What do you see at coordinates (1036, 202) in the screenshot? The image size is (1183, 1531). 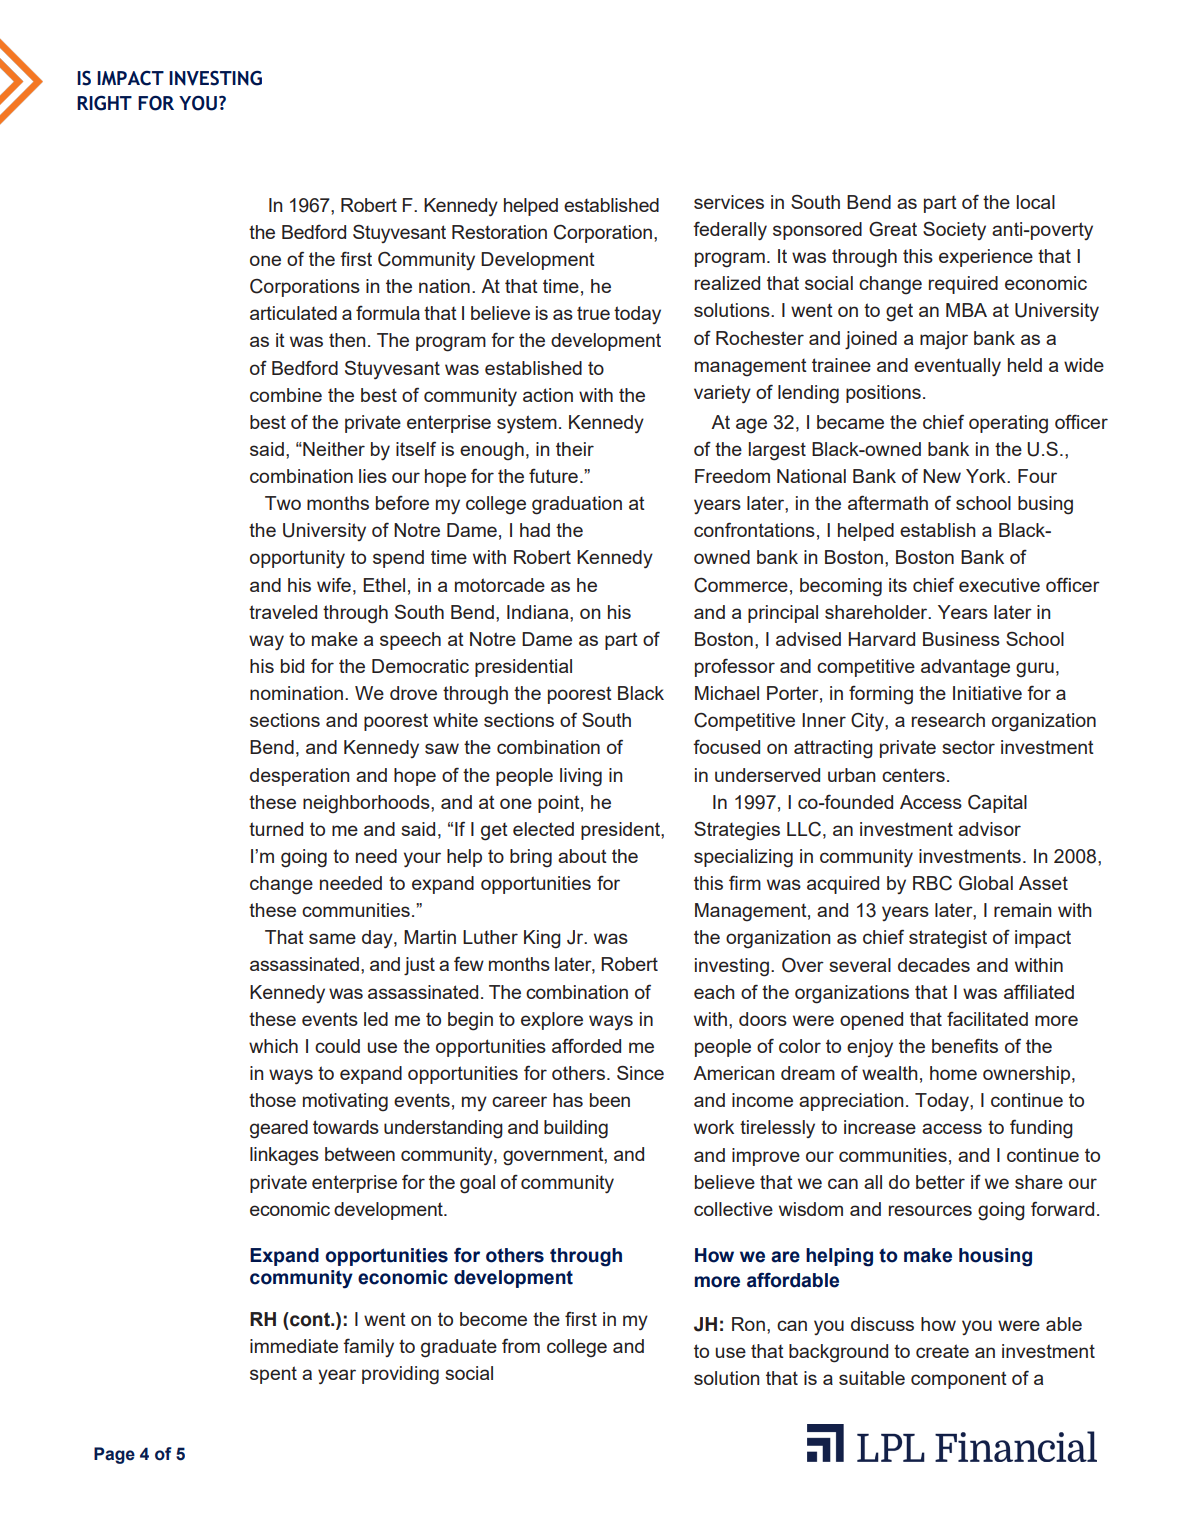 I see `local` at bounding box center [1036, 202].
